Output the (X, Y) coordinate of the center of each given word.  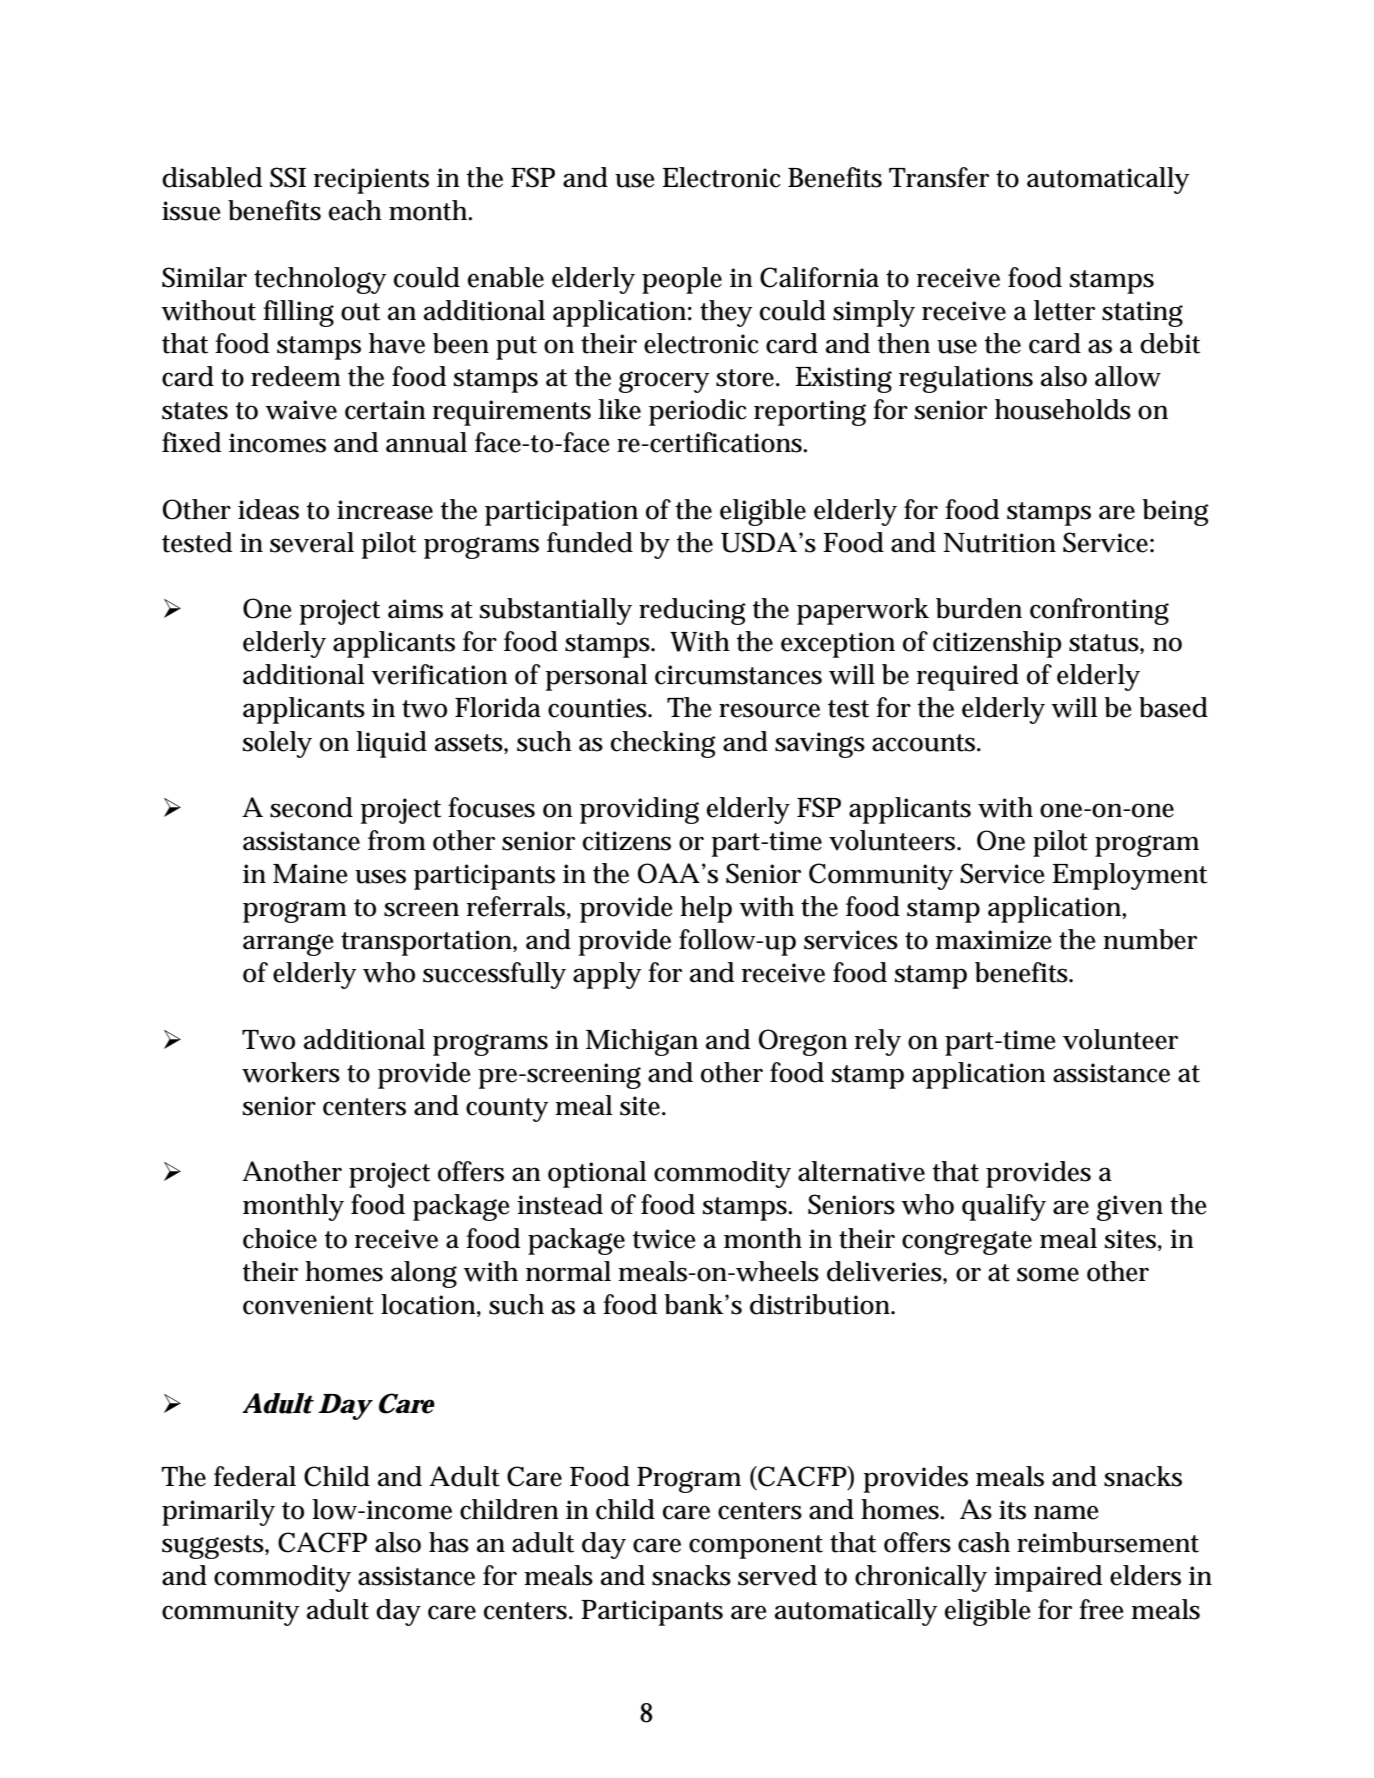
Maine (310, 874)
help (706, 909)
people (682, 280)
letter (1064, 310)
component (756, 1547)
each (355, 210)
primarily (218, 1512)
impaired (1048, 1578)
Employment (1129, 876)
